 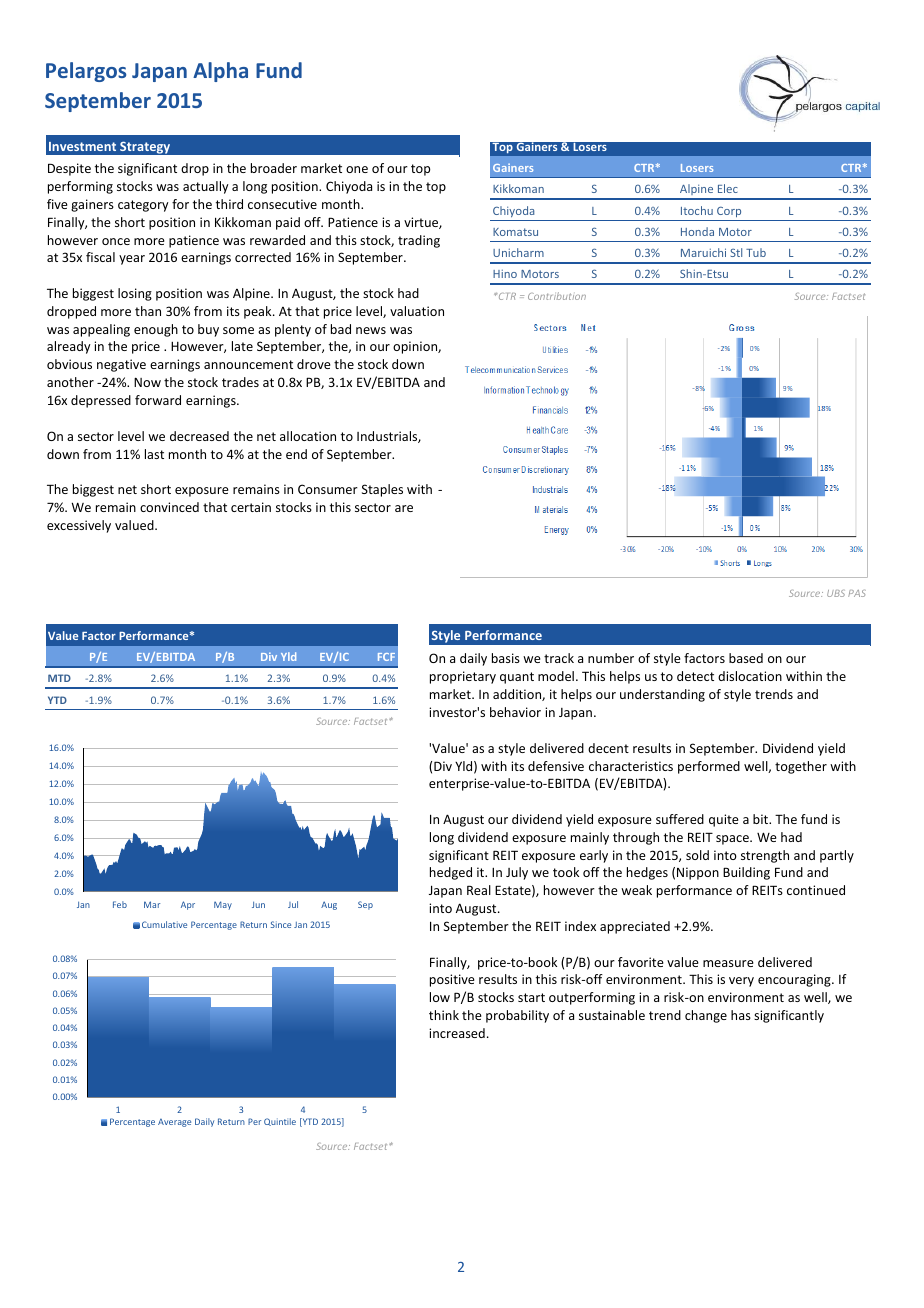 What do you see at coordinates (741, 1015) in the screenshot?
I see `has` at bounding box center [741, 1015].
